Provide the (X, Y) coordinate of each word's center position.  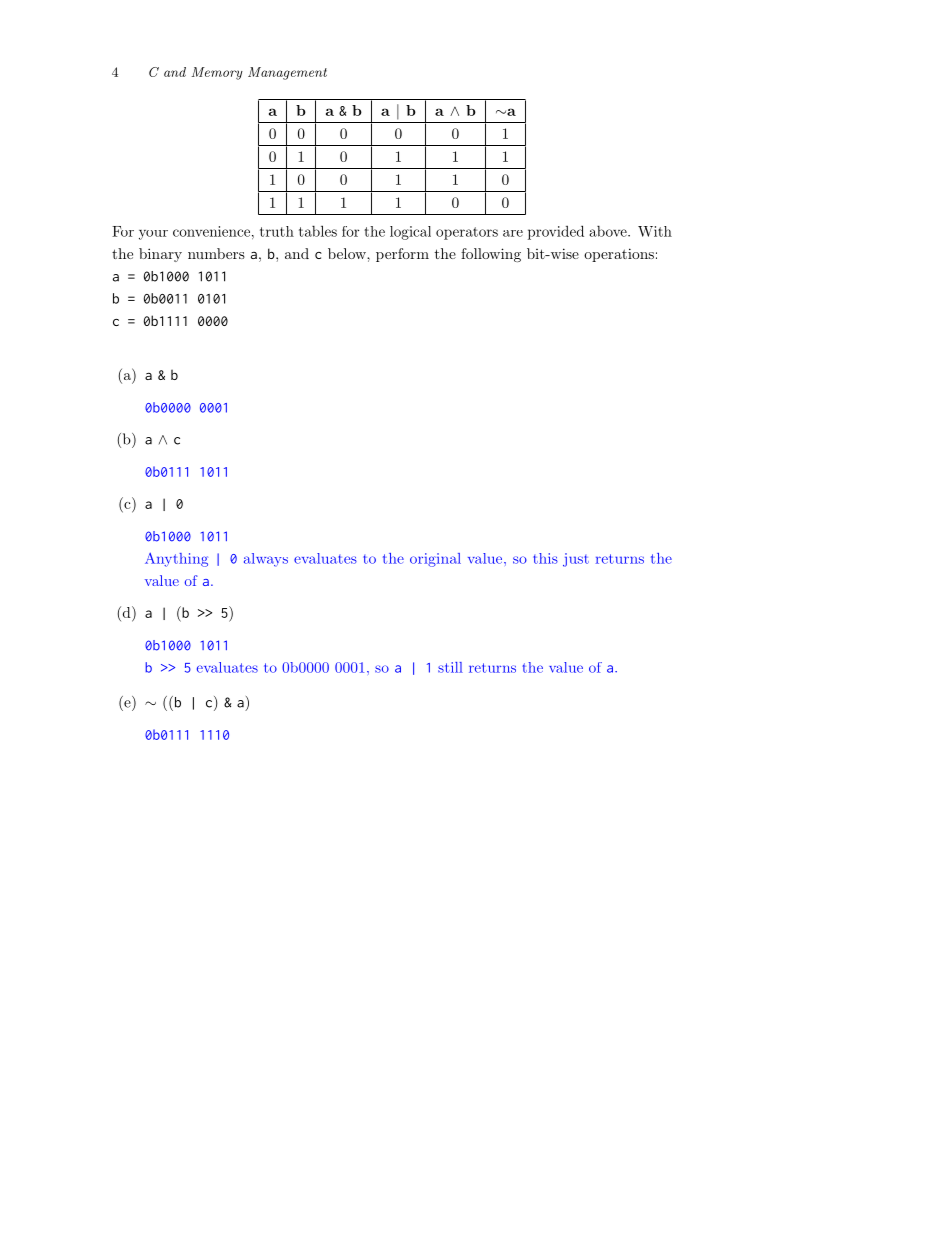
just (576, 560)
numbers (216, 253)
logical (410, 233)
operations (619, 255)
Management (287, 73)
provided (556, 232)
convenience (211, 231)
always (266, 560)
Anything (176, 560)
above (609, 231)
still (450, 667)
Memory (217, 73)
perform (402, 255)
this (545, 558)
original (435, 560)
